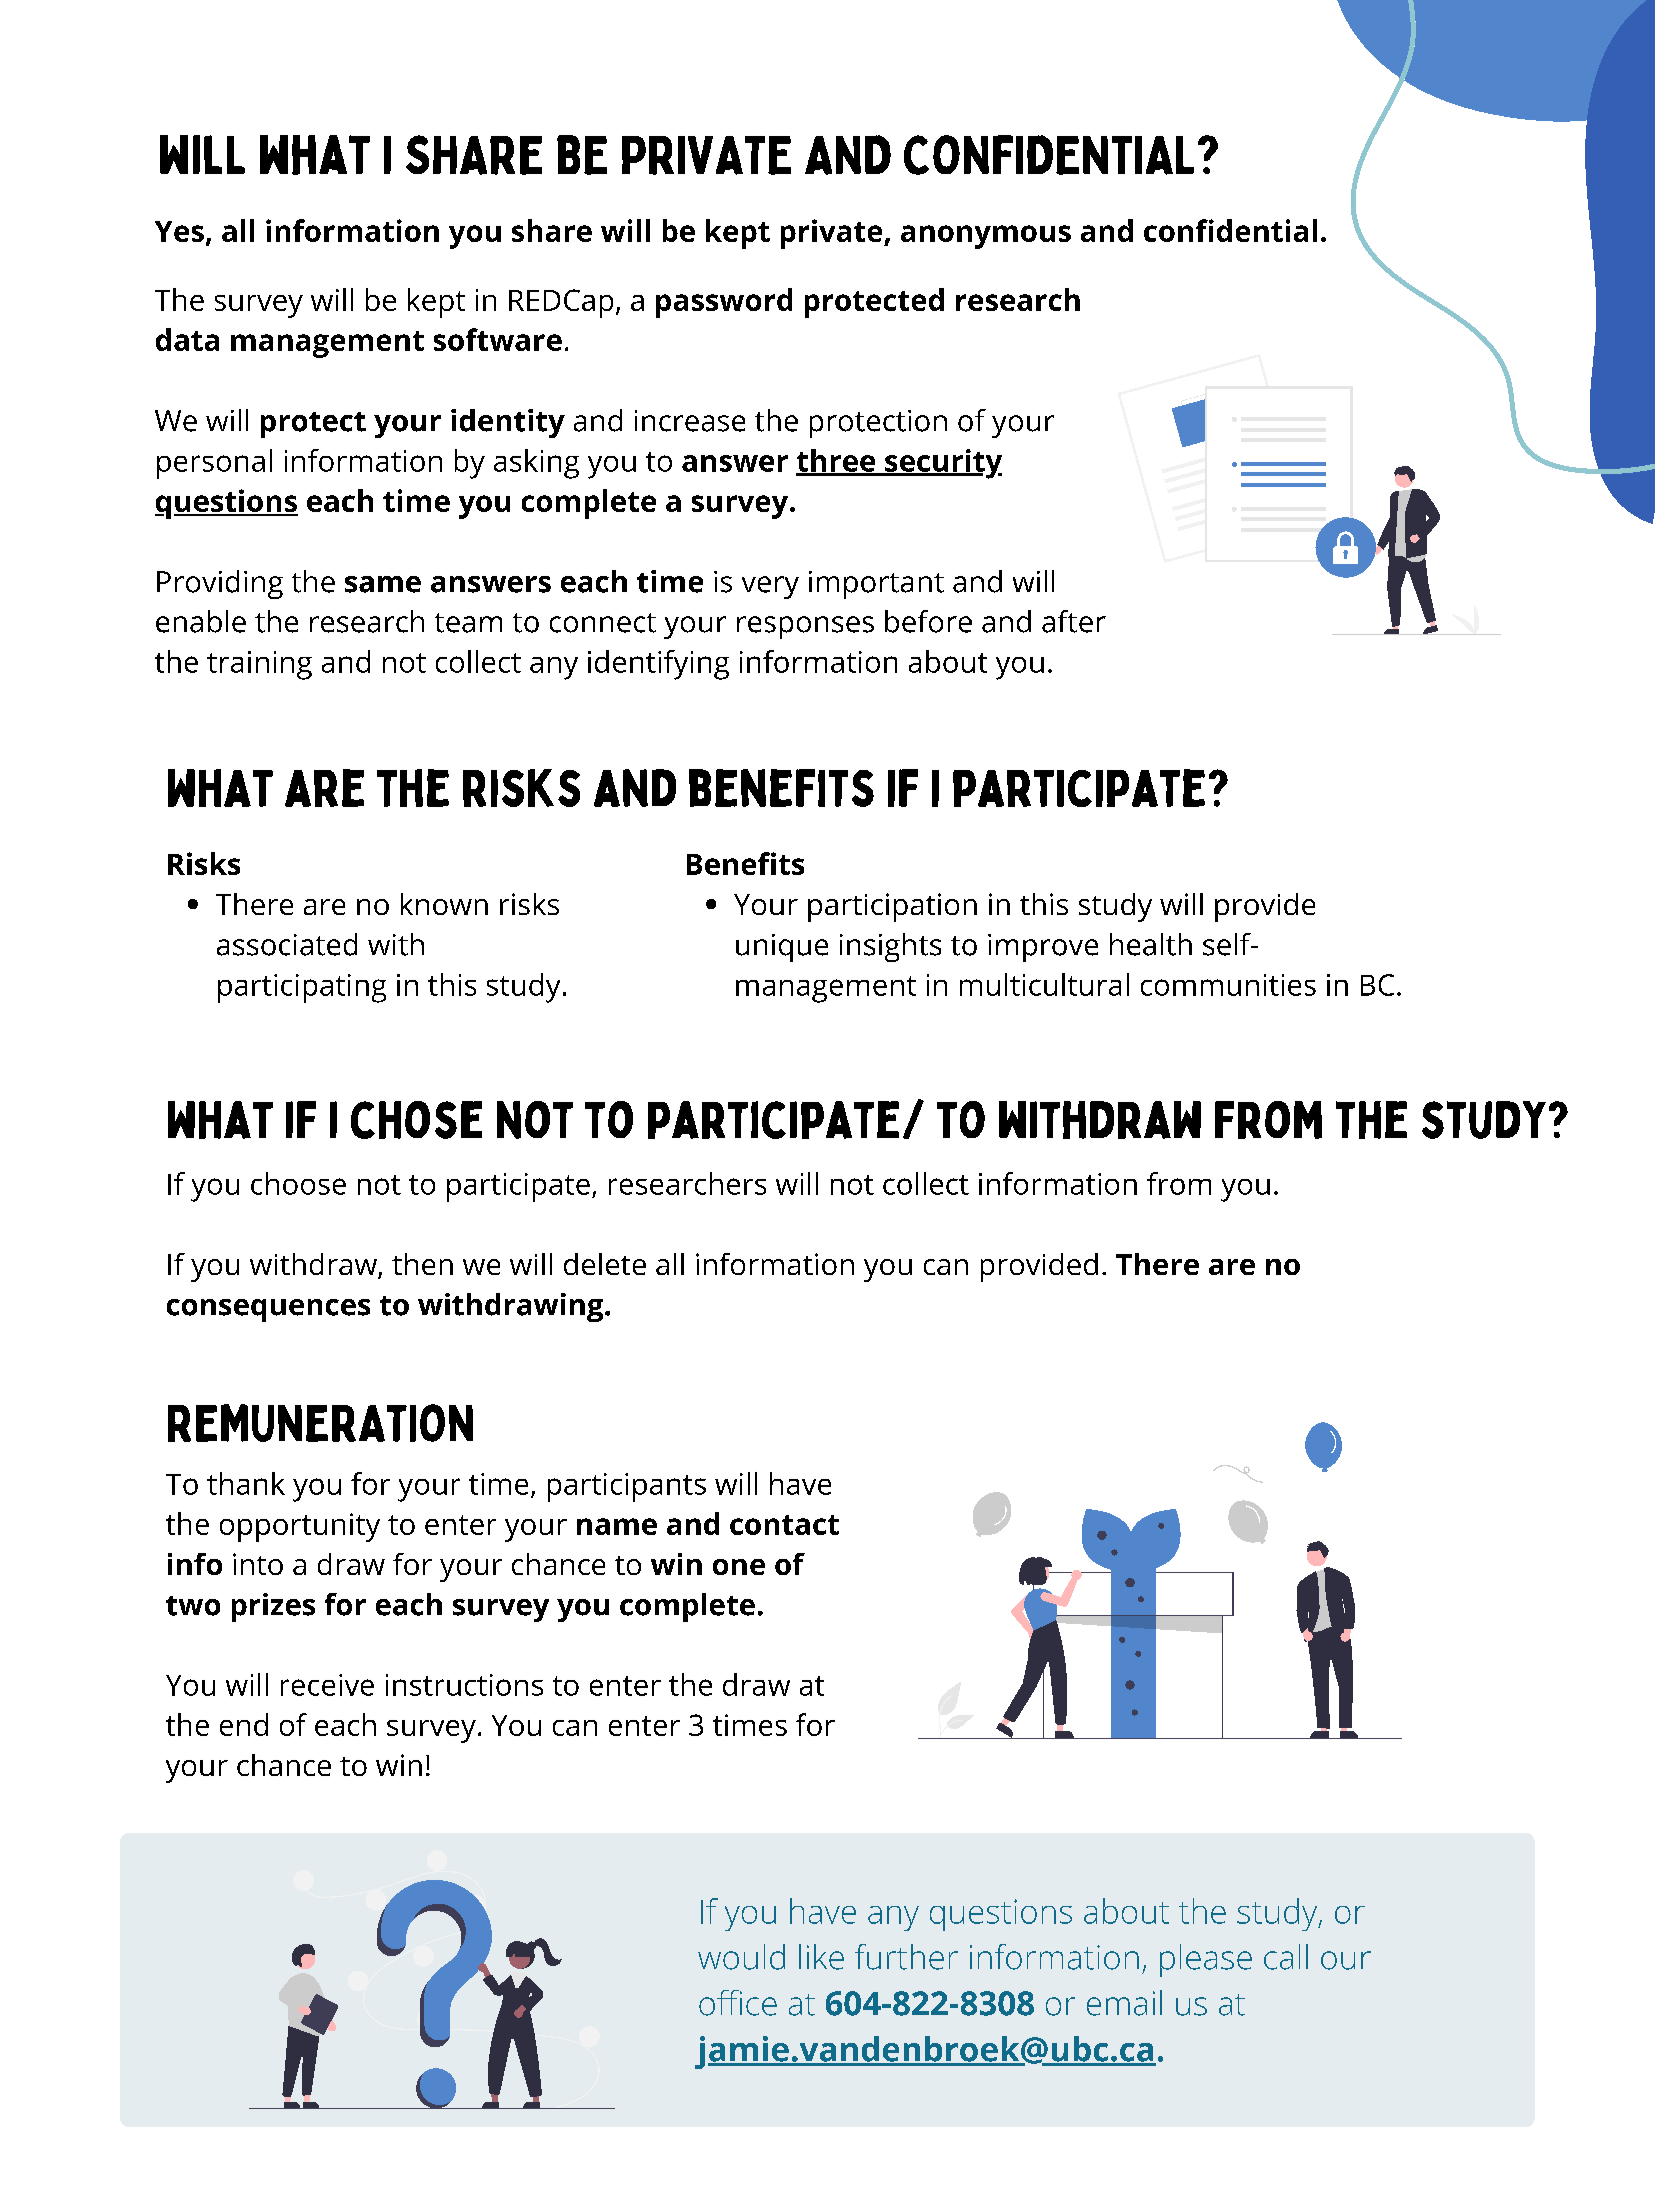  Describe the element at coordinates (741, 1957) in the page. I see `would` at that location.
